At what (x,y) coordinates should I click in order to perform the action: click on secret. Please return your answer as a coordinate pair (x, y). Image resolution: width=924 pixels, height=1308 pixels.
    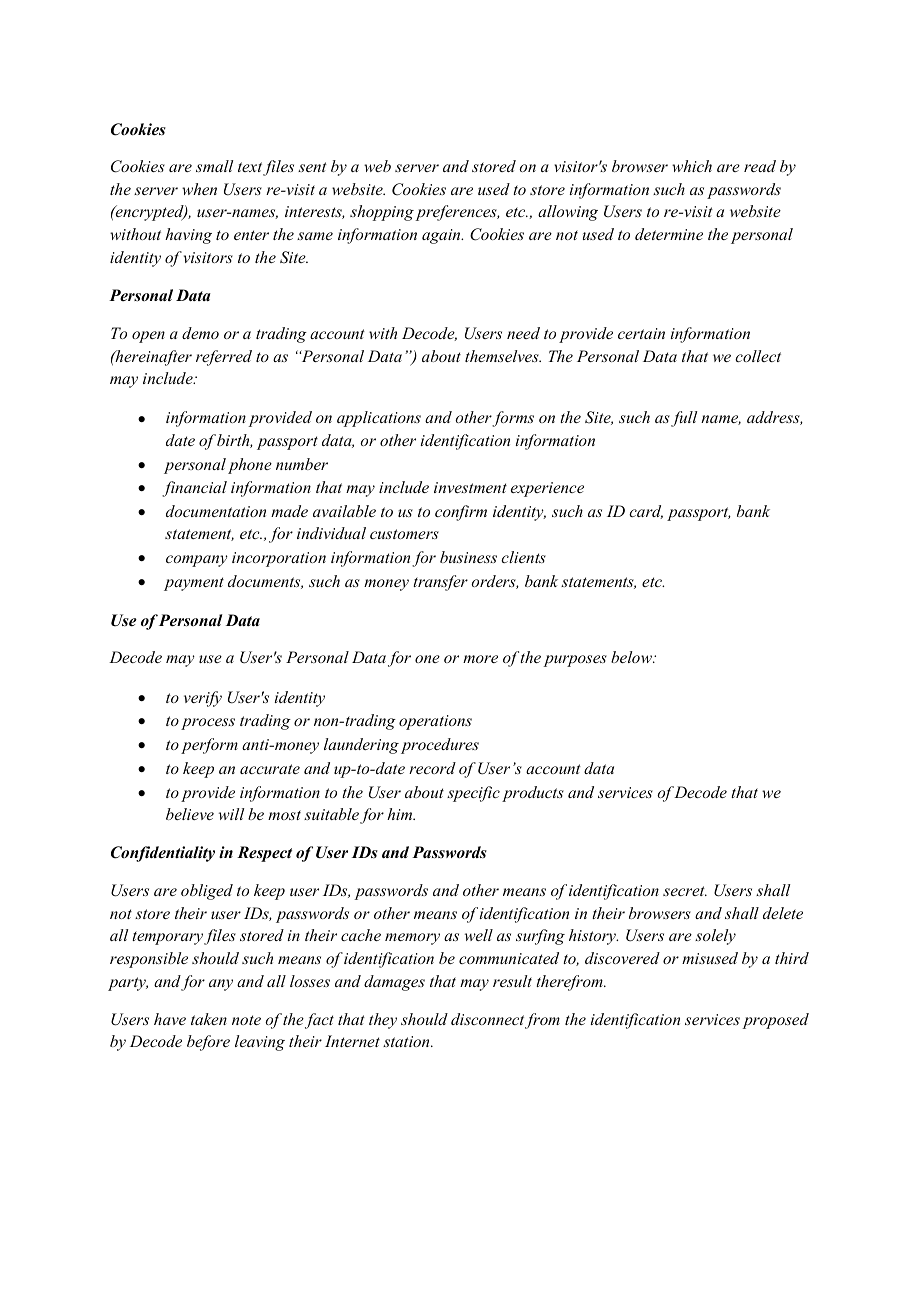
    Looking at the image, I should click on (685, 891).
